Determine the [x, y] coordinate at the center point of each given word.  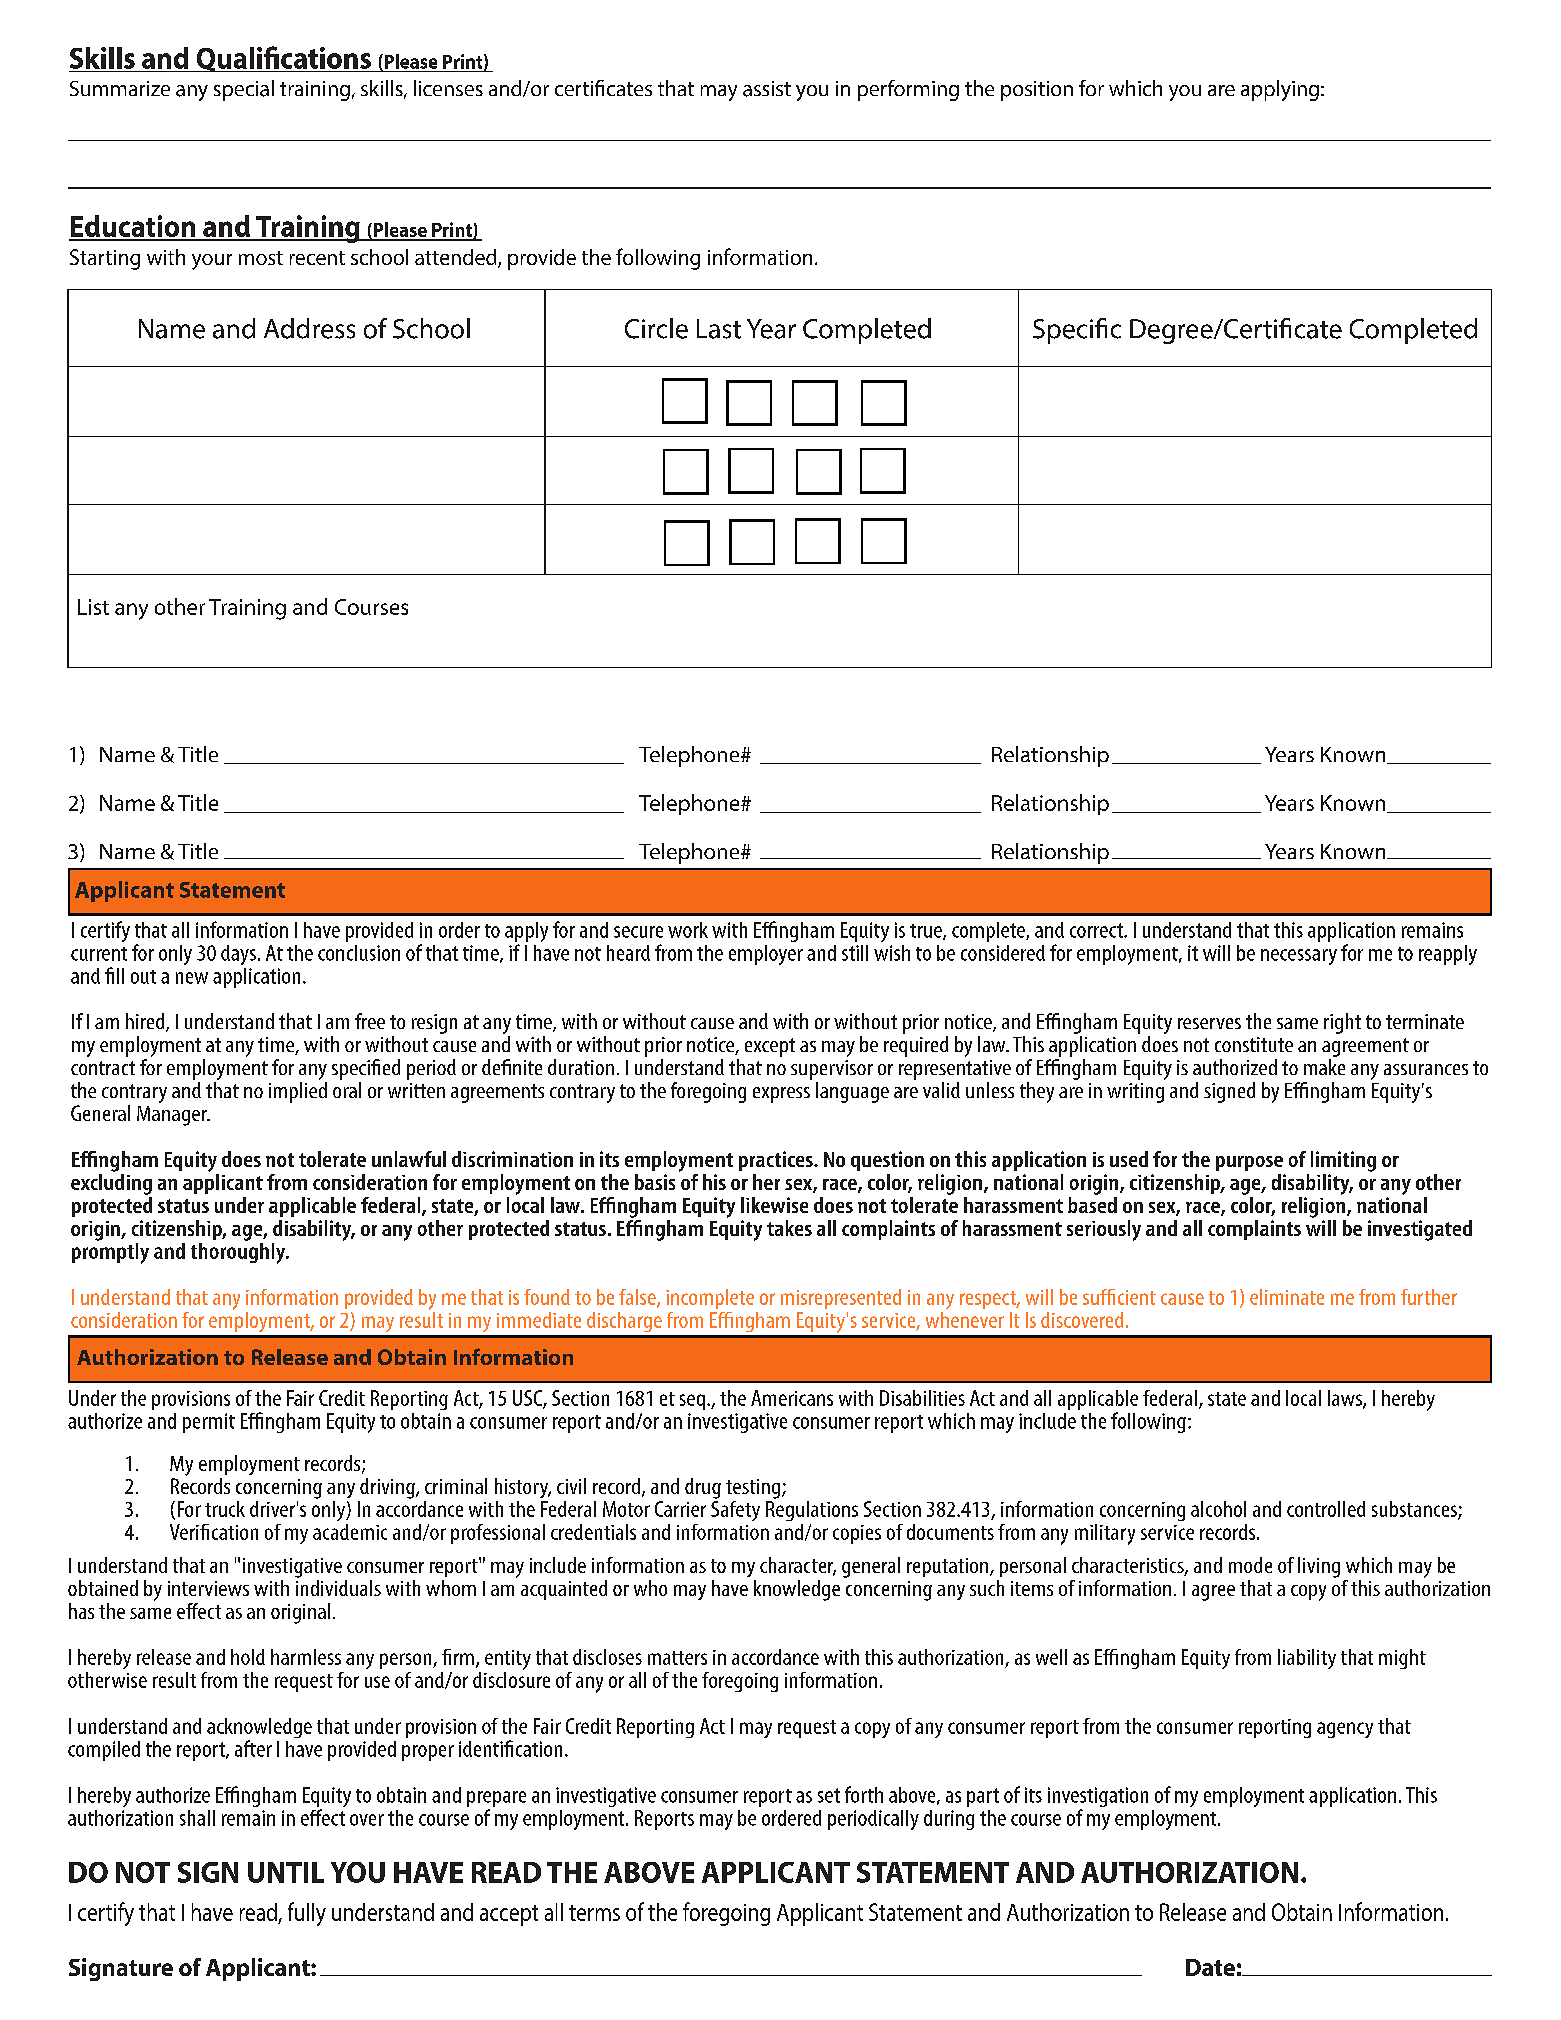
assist [767, 89]
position [1037, 91]
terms [594, 1913]
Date [1210, 1967]
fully [307, 1914]
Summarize [120, 88]
